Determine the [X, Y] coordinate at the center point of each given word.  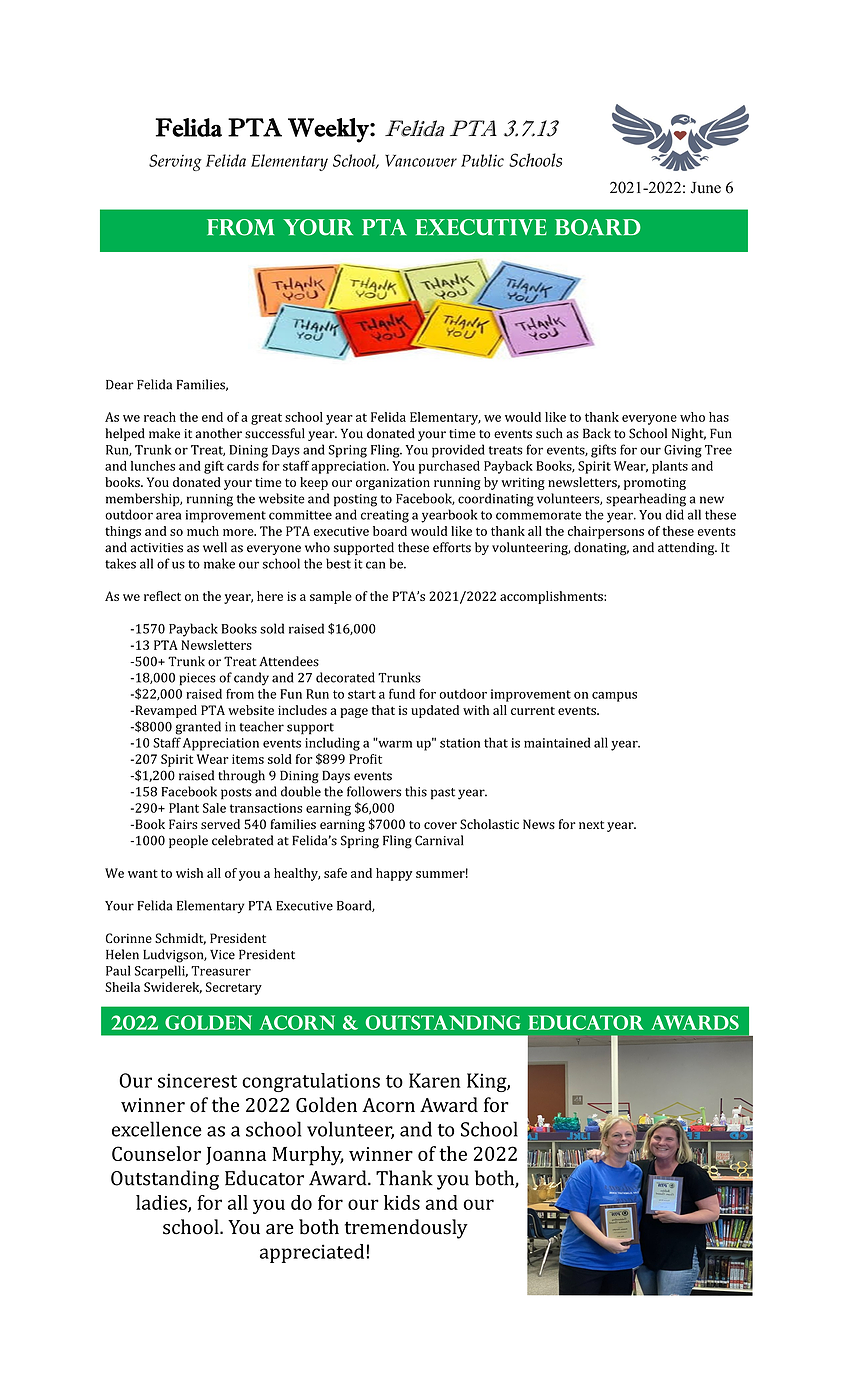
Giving [683, 451]
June [706, 188]
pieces [197, 679]
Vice [222, 955]
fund [402, 693]
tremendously [406, 1229]
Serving [175, 162]
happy [394, 874]
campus [614, 697]
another [218, 433]
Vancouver [421, 160]
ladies [162, 1203]
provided [458, 451]
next [591, 825]
